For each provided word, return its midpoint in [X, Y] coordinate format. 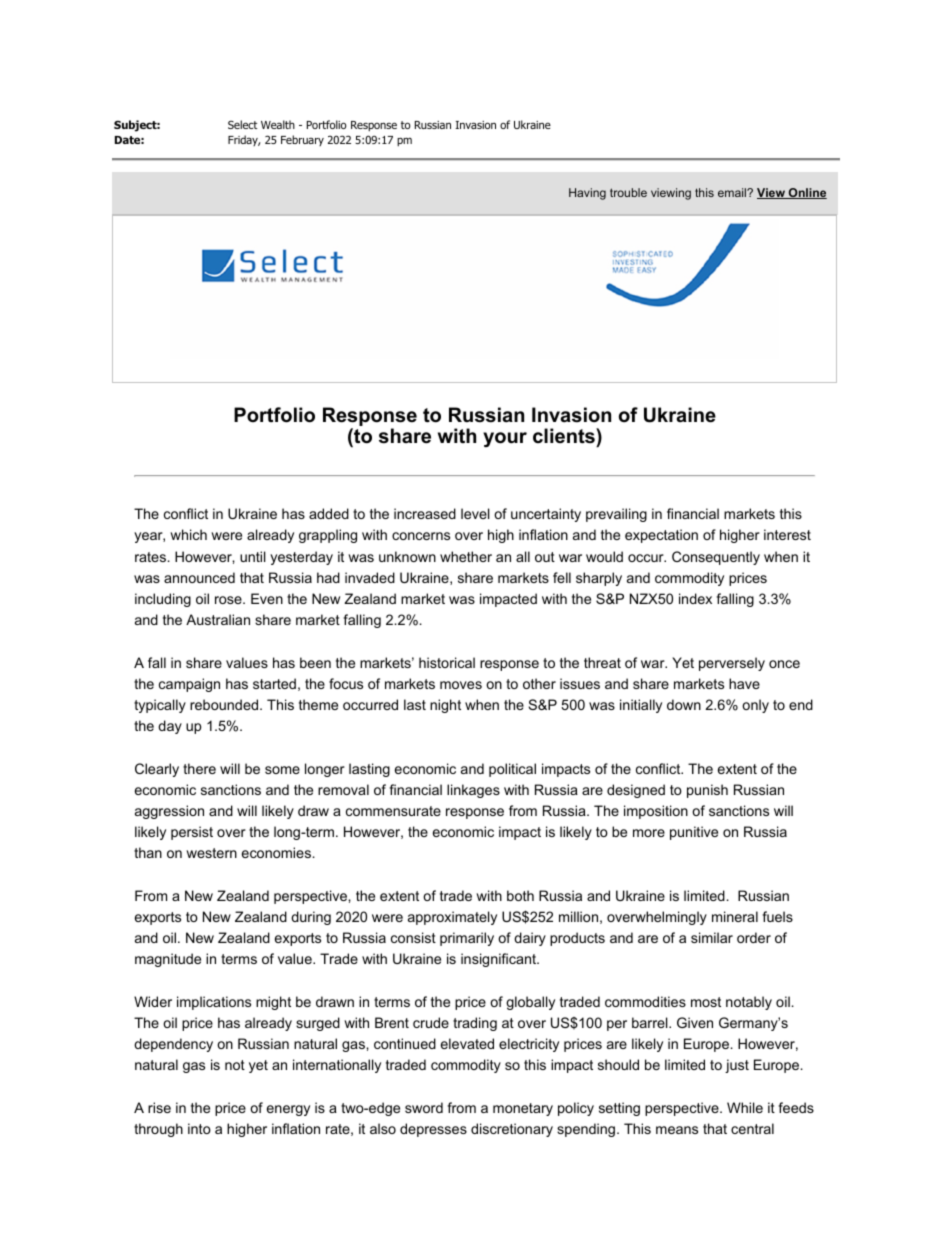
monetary [523, 1109]
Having [587, 194]
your [505, 439]
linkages [473, 791]
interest [787, 534]
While [745, 1107]
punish [707, 791]
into [199, 1128]
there [199, 768]
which [188, 534]
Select [242, 124]
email [733, 192]
